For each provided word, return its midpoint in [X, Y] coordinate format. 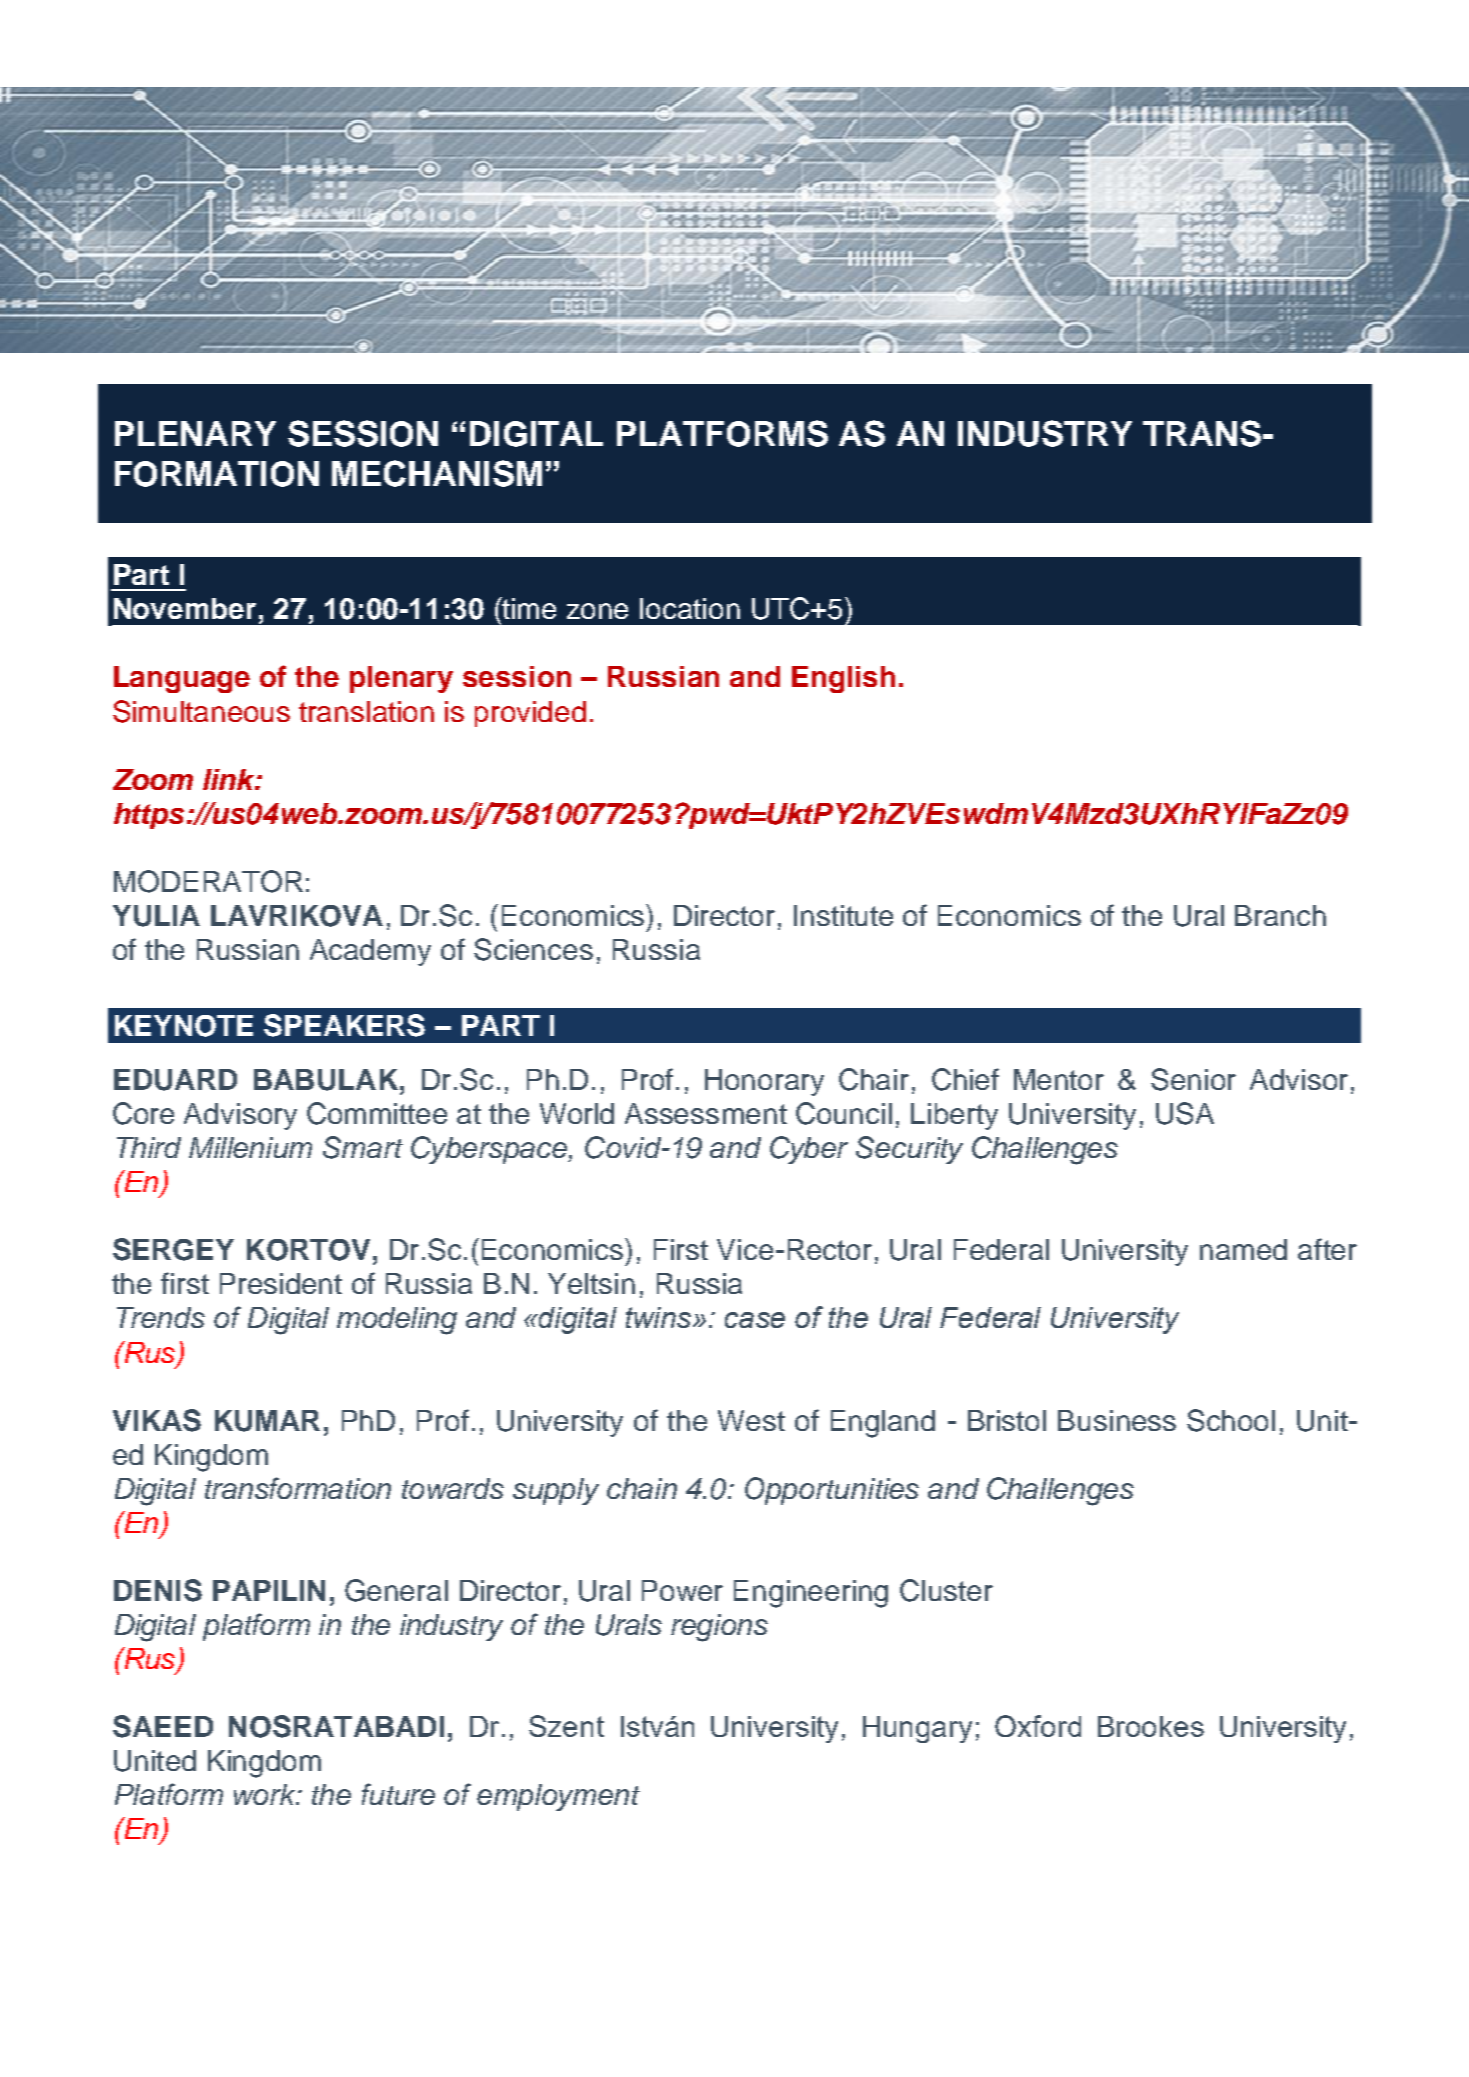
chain [642, 1488]
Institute [843, 915]
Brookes [1151, 1726]
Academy [370, 952]
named [1243, 1249]
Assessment [706, 1113]
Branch [1280, 915]
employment [558, 1797]
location [690, 608]
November [185, 608]
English [843, 679]
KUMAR [267, 1421]
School [1231, 1420]
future [398, 1794]
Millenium [250, 1147]
